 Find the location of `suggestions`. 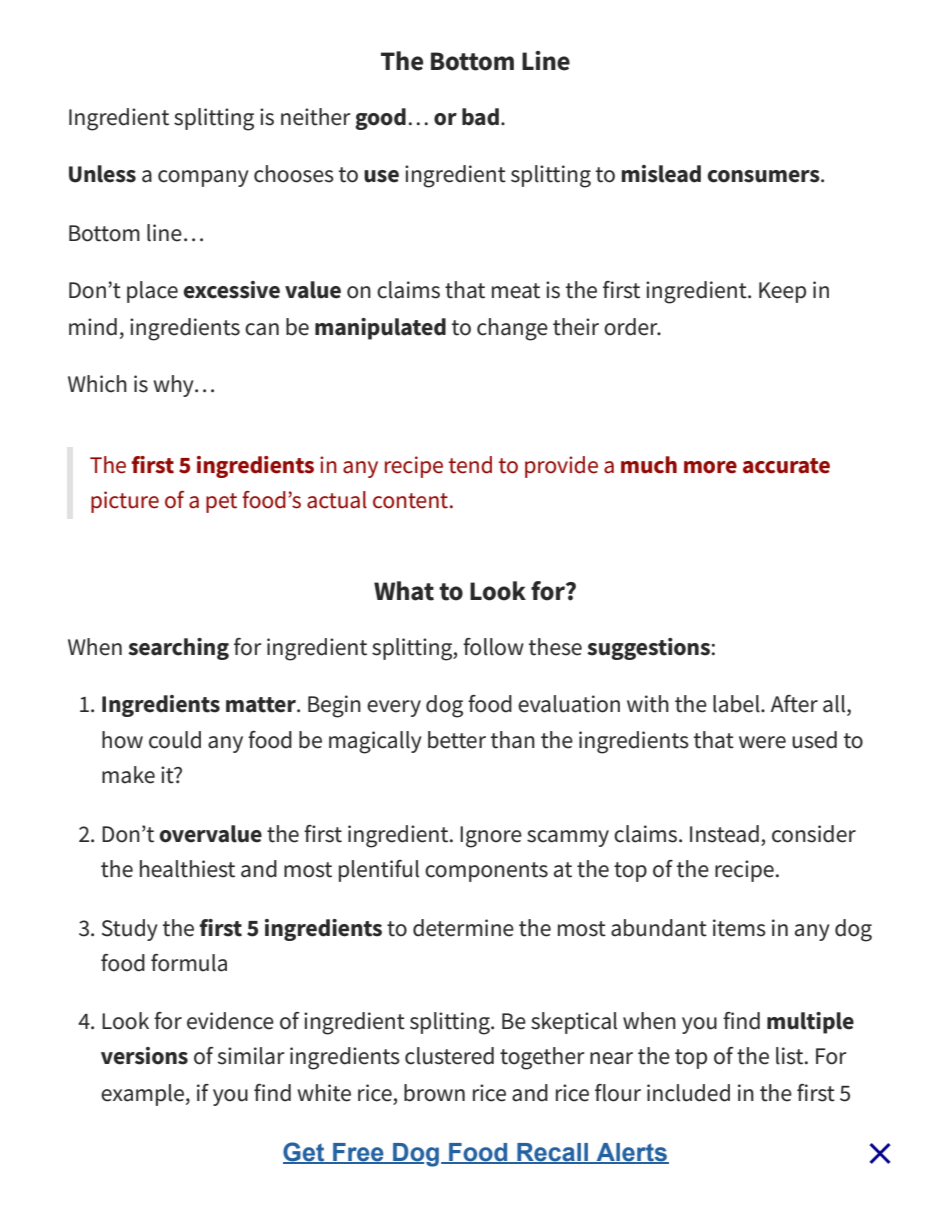

suggestions is located at coordinates (648, 649).
